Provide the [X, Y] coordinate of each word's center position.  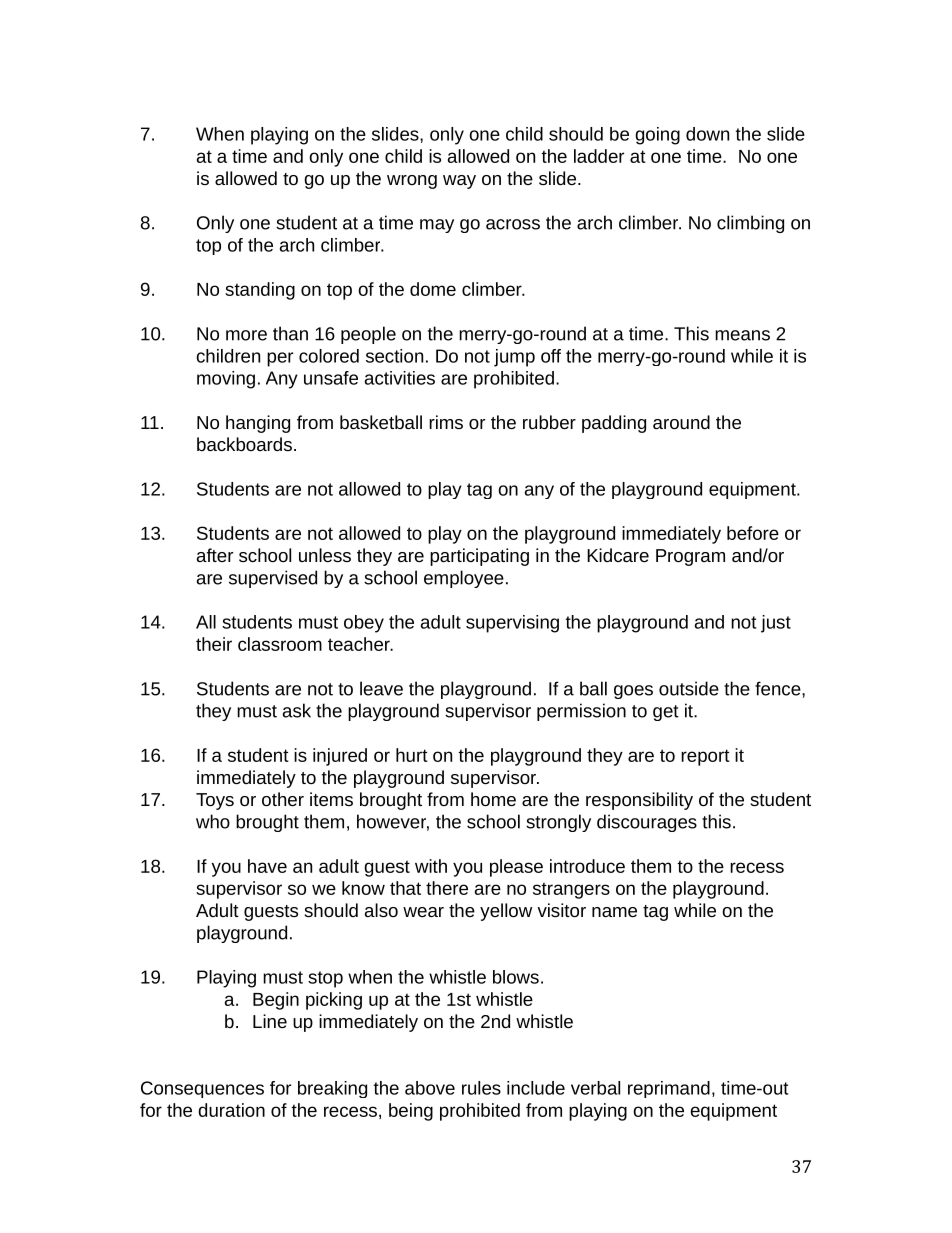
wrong [412, 182]
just [776, 624]
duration [231, 1110]
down [707, 134]
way [459, 182]
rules [481, 1088]
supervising [512, 624]
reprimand [669, 1089]
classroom [280, 644]
